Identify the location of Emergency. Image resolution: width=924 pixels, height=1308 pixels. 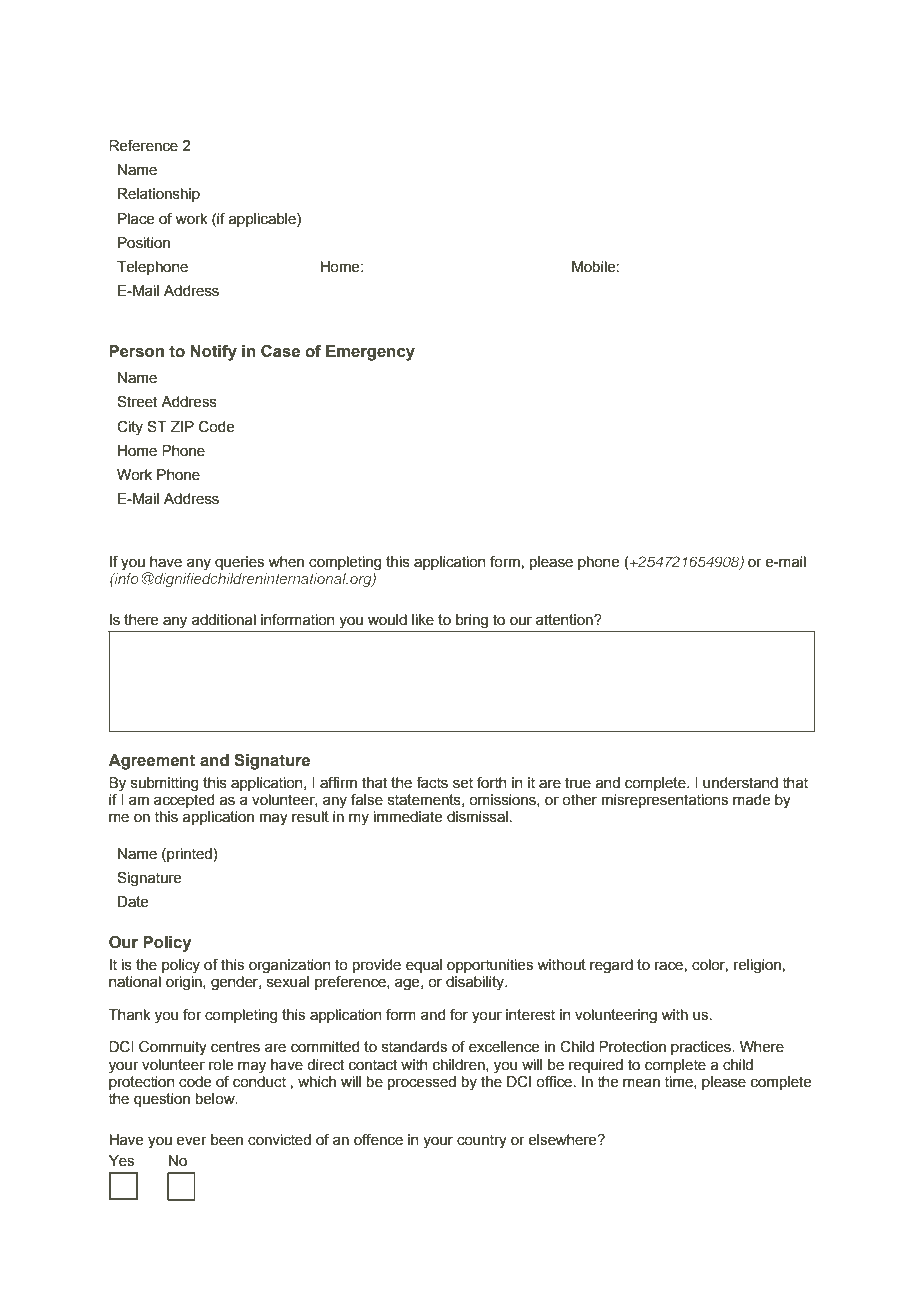
(370, 353).
